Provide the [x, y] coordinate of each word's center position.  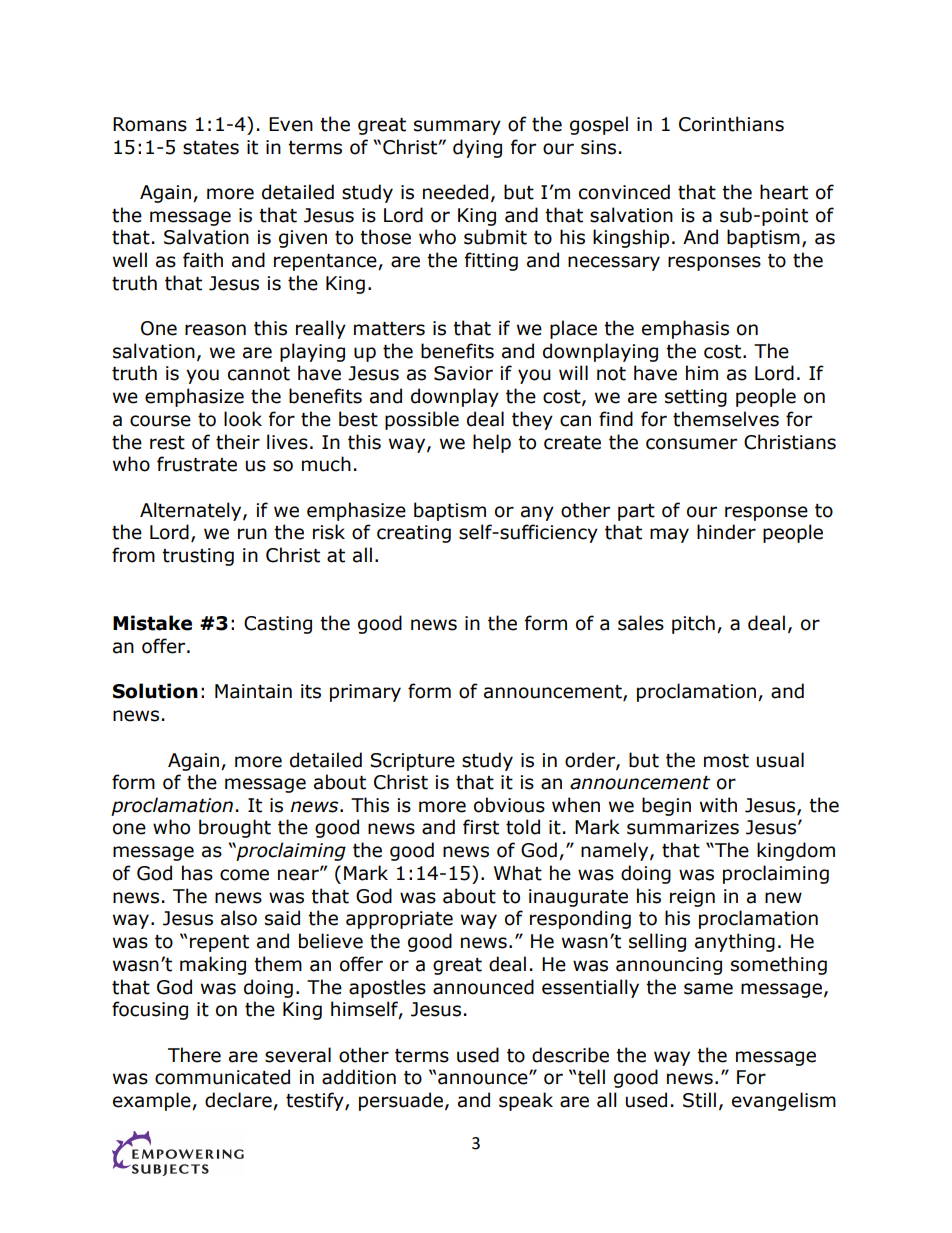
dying [477, 148]
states [211, 148]
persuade [401, 1101]
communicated [222, 1077]
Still [699, 1100]
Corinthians [731, 124]
